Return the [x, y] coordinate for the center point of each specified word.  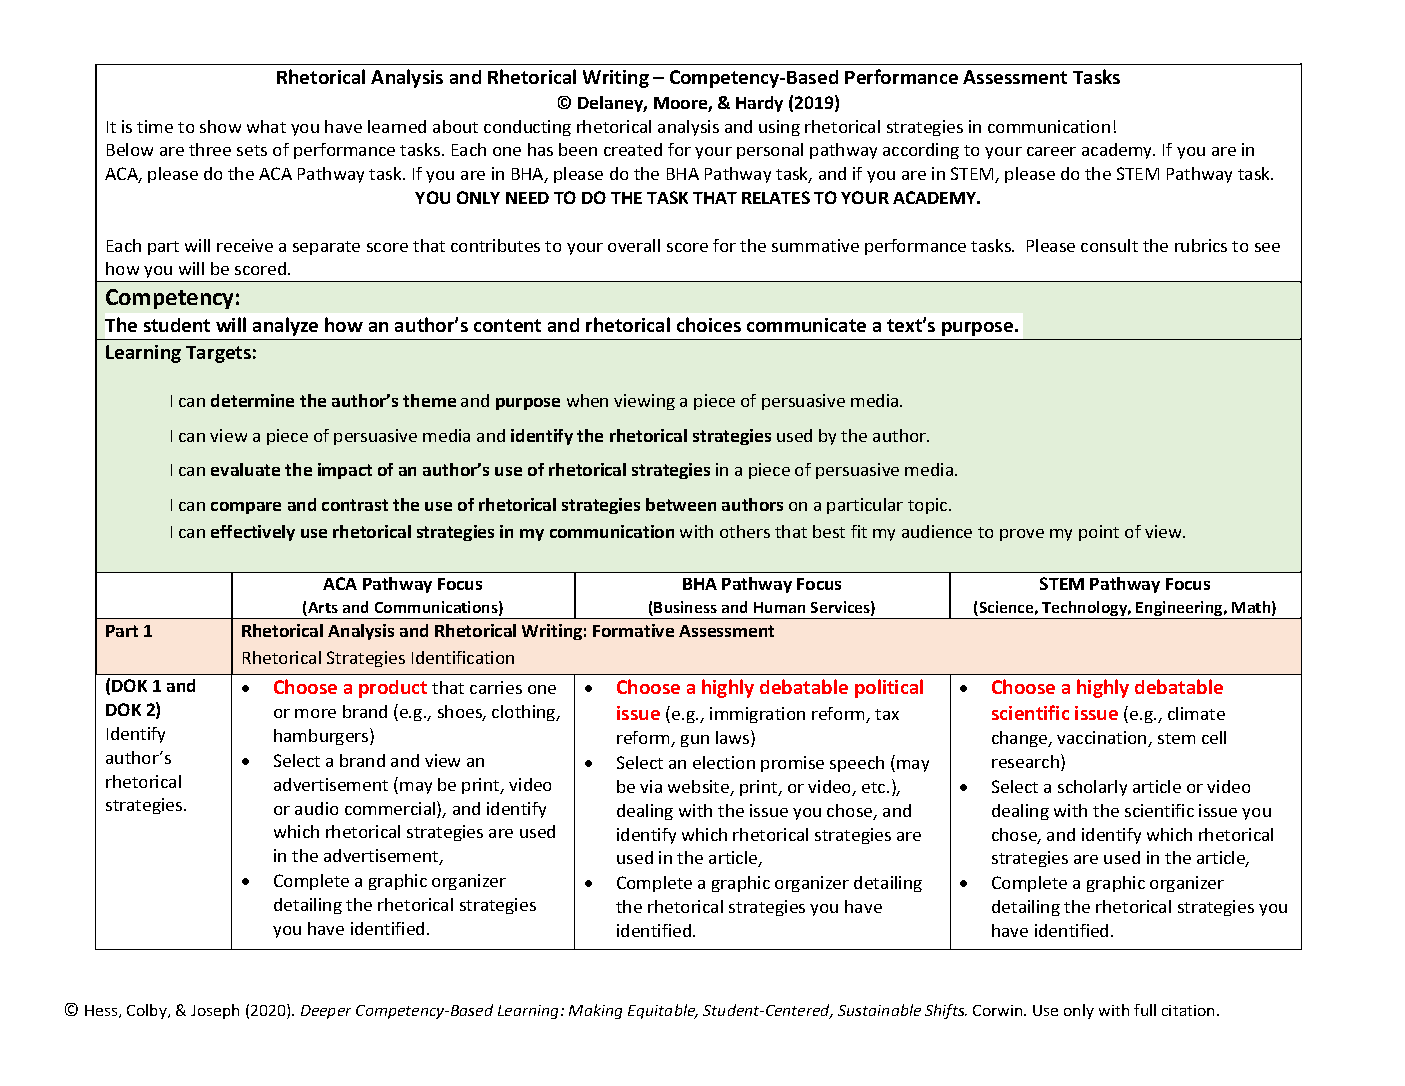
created [633, 149]
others [745, 531]
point [1099, 533]
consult [1109, 245]
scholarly [1092, 788]
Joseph [215, 1011]
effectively [253, 533]
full [1145, 1010]
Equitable [663, 1011]
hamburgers [322, 736]
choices [709, 324]
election [724, 762]
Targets [218, 354]
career [1051, 151]
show [220, 126]
